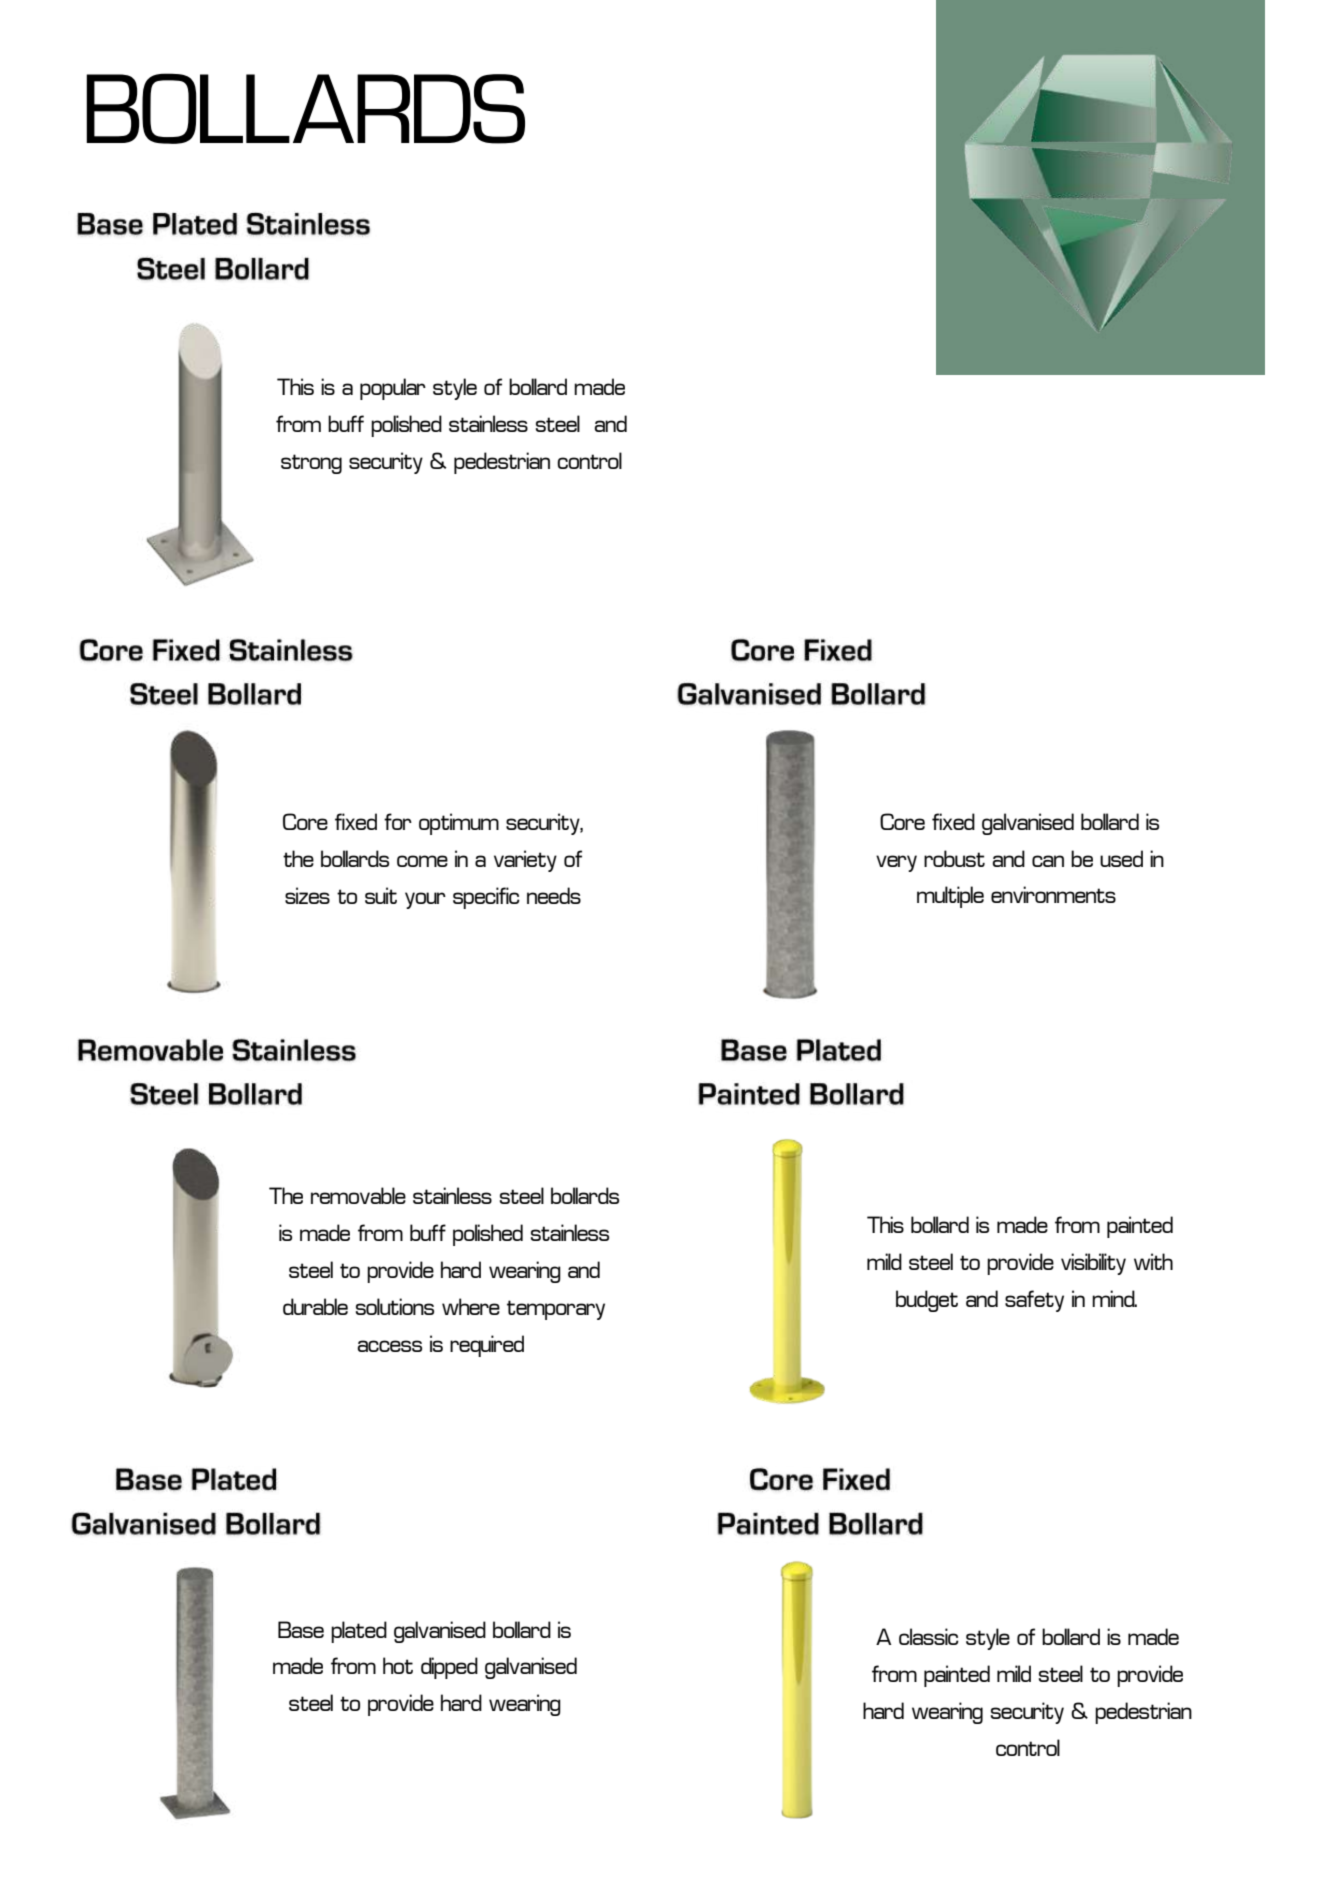 The width and height of the screenshot is (1329, 1881). Describe the element at coordinates (359, 1632) in the screenshot. I see `plated` at that location.
